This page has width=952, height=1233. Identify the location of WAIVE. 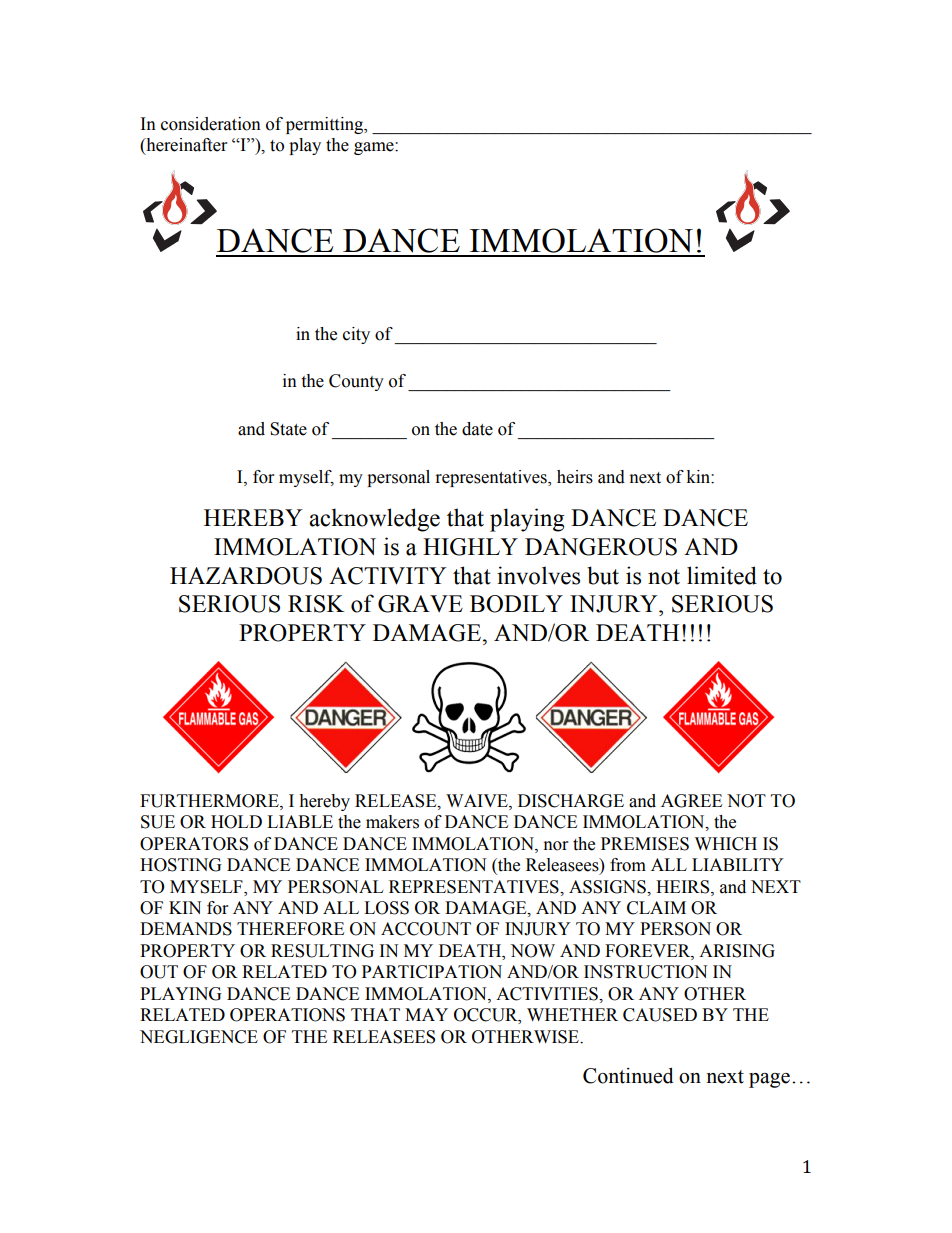
(478, 801).
